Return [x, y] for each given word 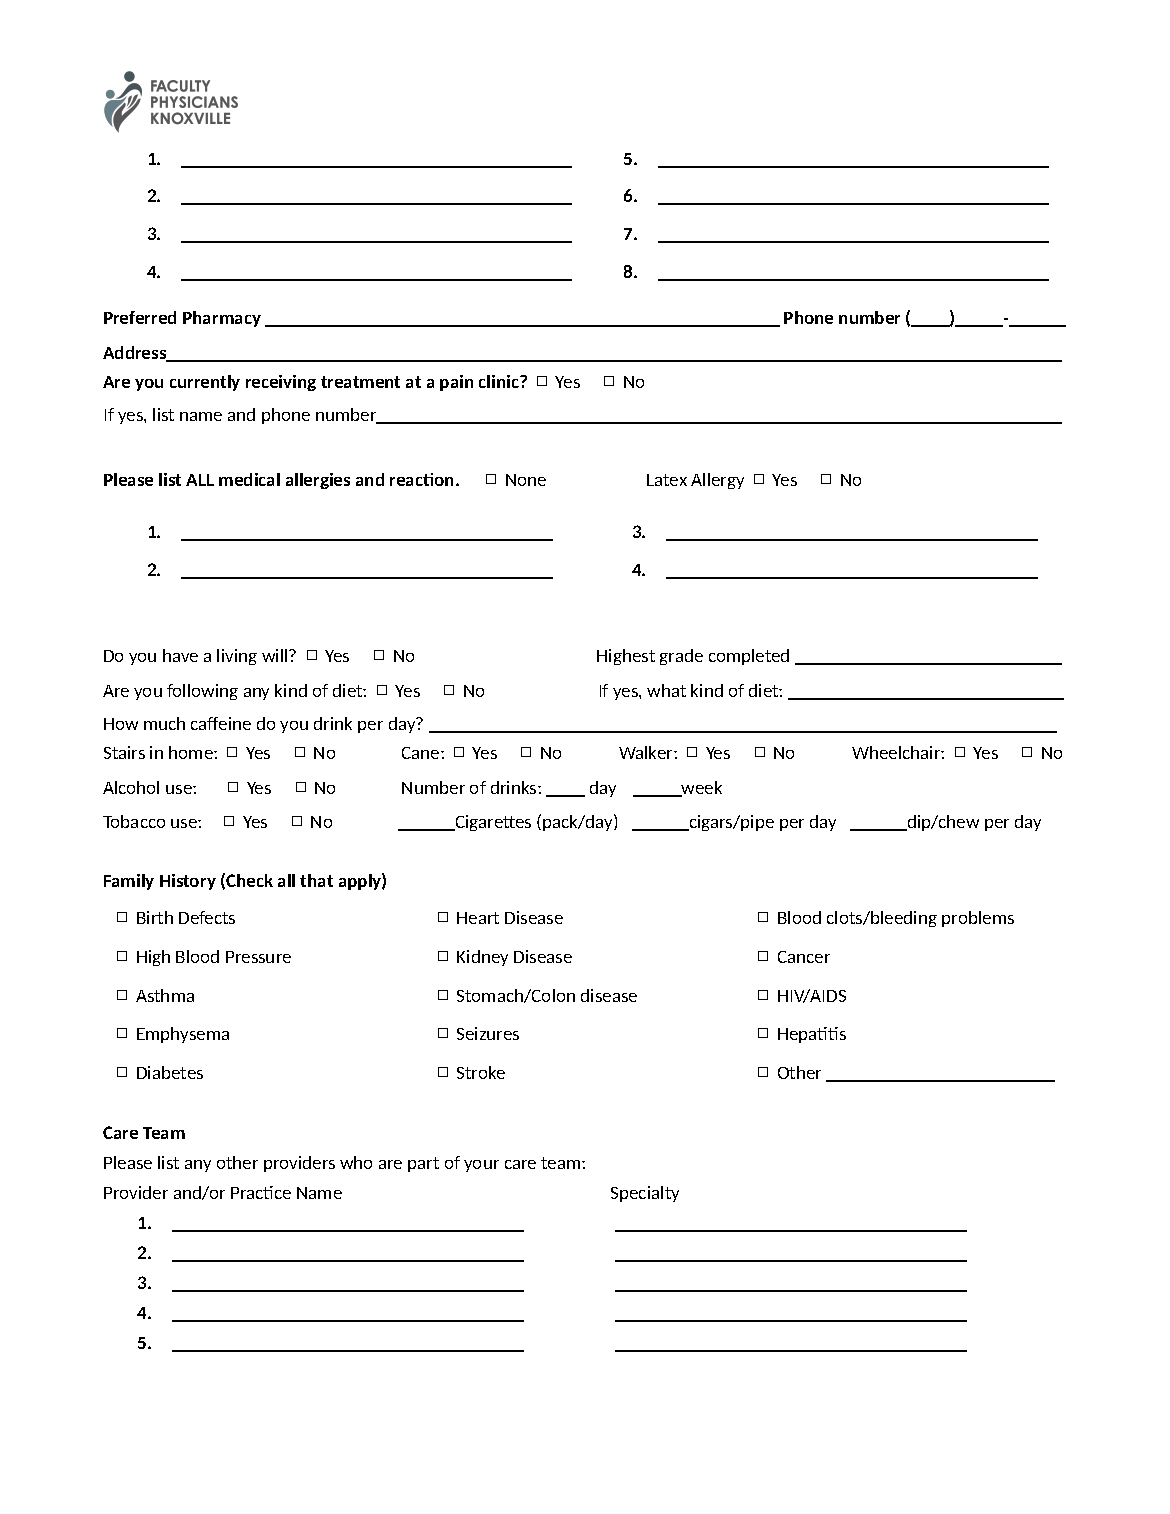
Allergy [717, 481]
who [356, 1162]
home [192, 752]
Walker [647, 752]
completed [749, 657]
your [481, 1166]
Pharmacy [222, 319]
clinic [500, 381]
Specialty [645, 1194]
